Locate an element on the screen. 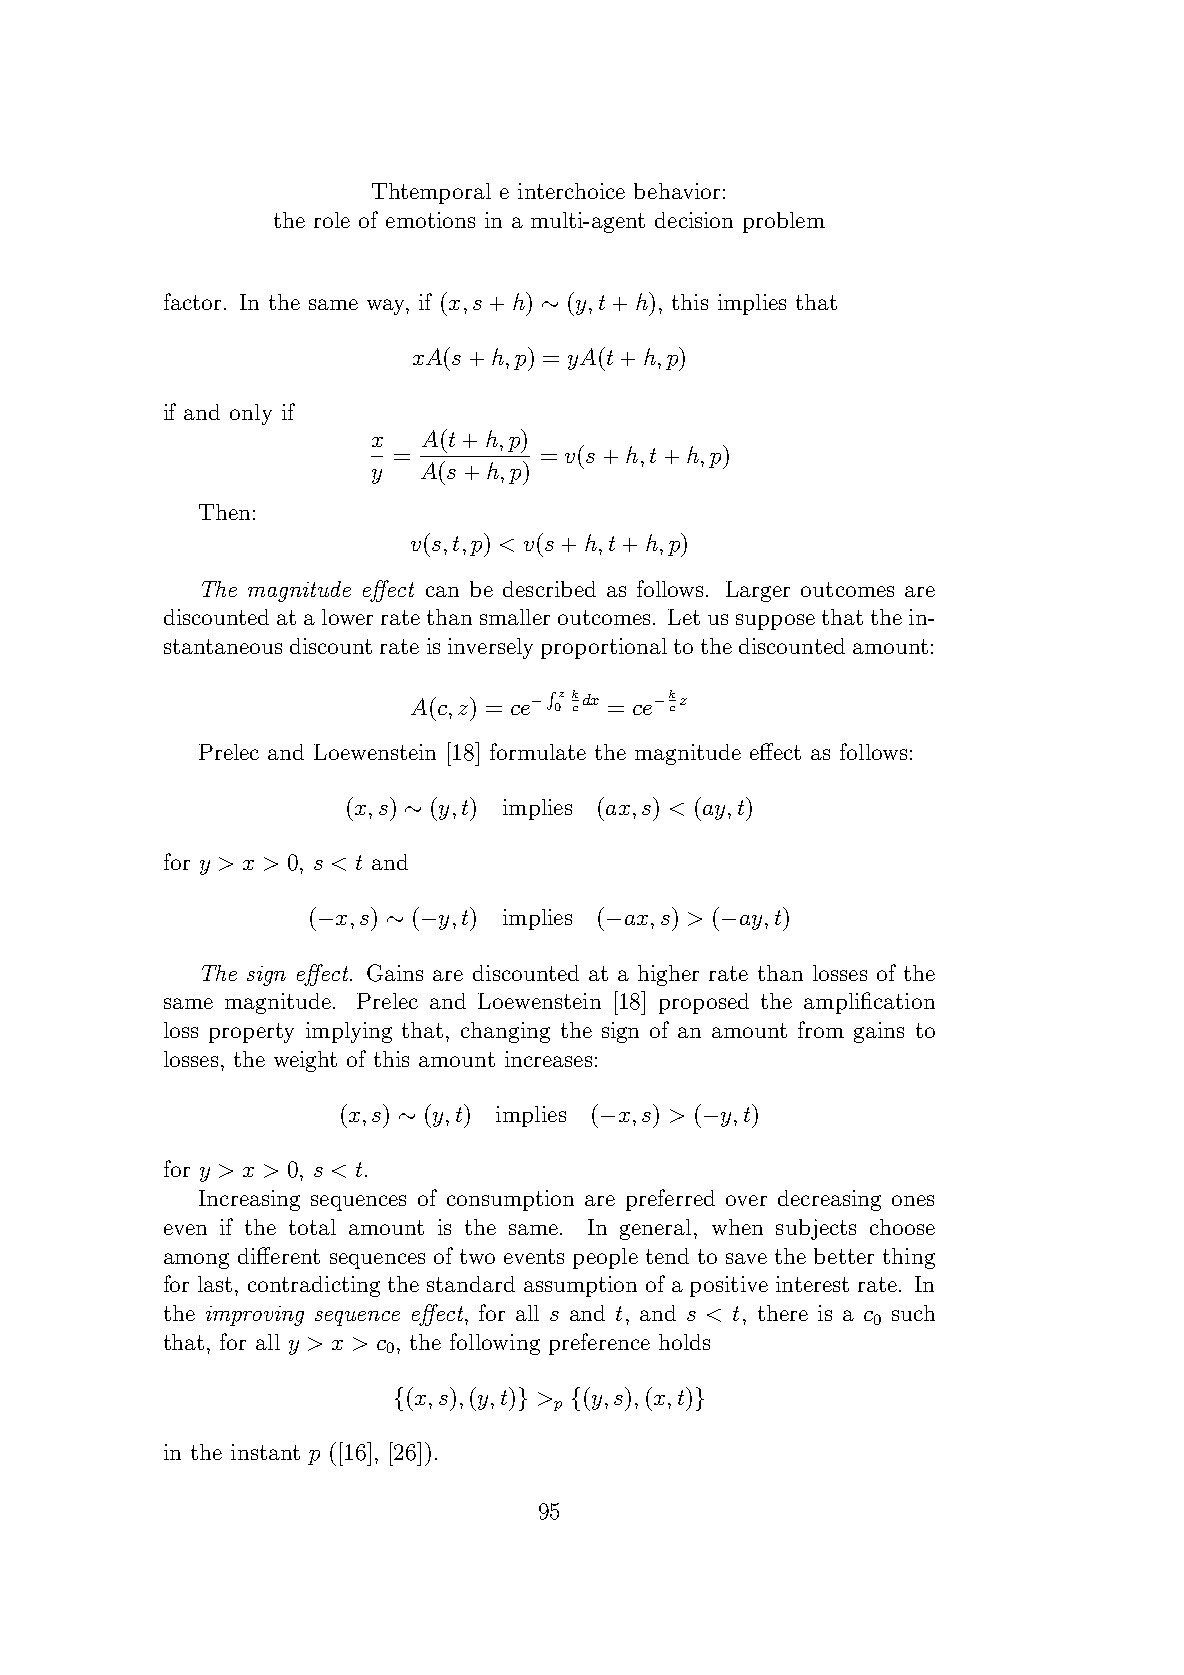  emotions is located at coordinates (430, 220).
